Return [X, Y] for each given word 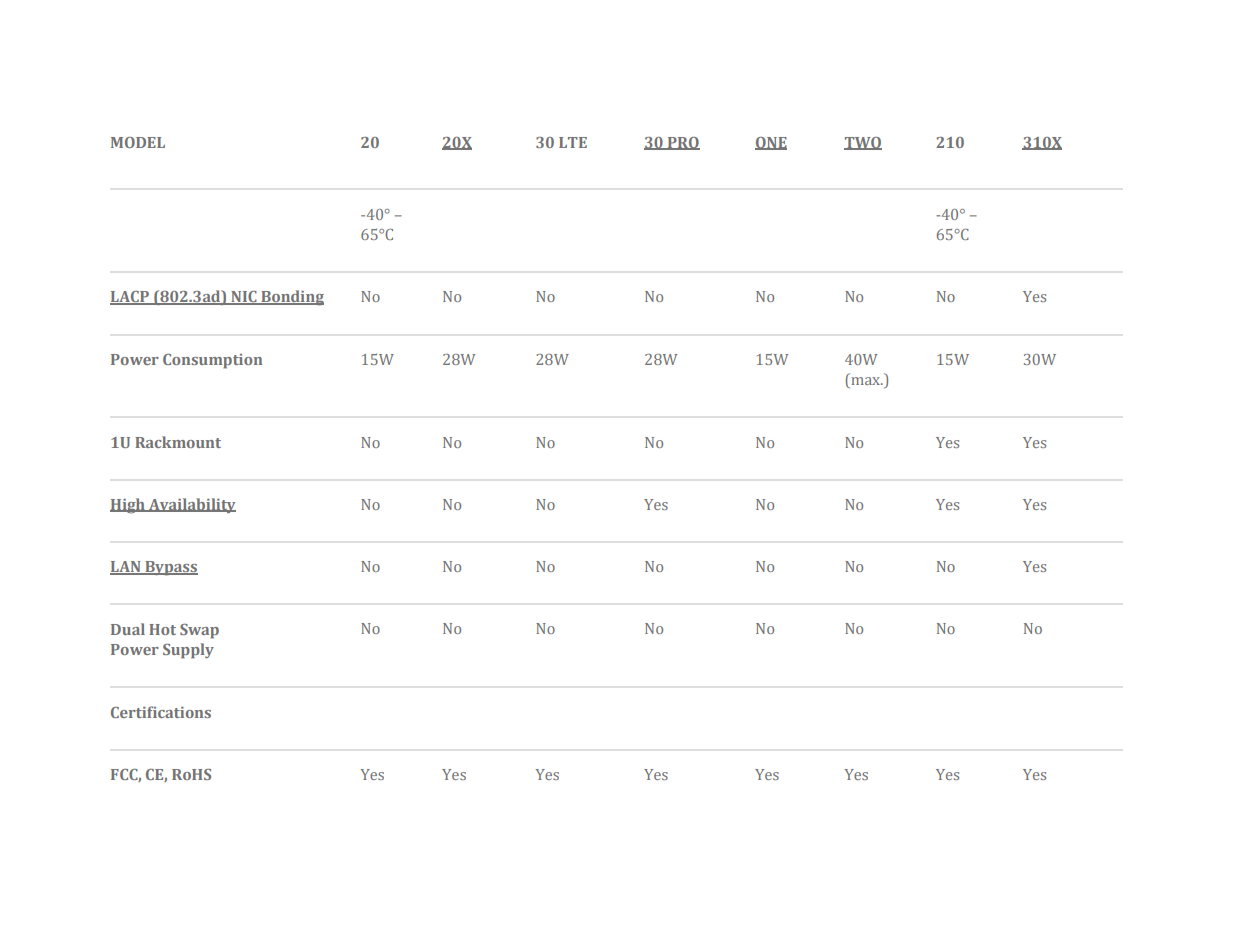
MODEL [138, 142]
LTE [573, 142]
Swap [199, 631]
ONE [771, 143]
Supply [188, 651]
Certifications [161, 712]
